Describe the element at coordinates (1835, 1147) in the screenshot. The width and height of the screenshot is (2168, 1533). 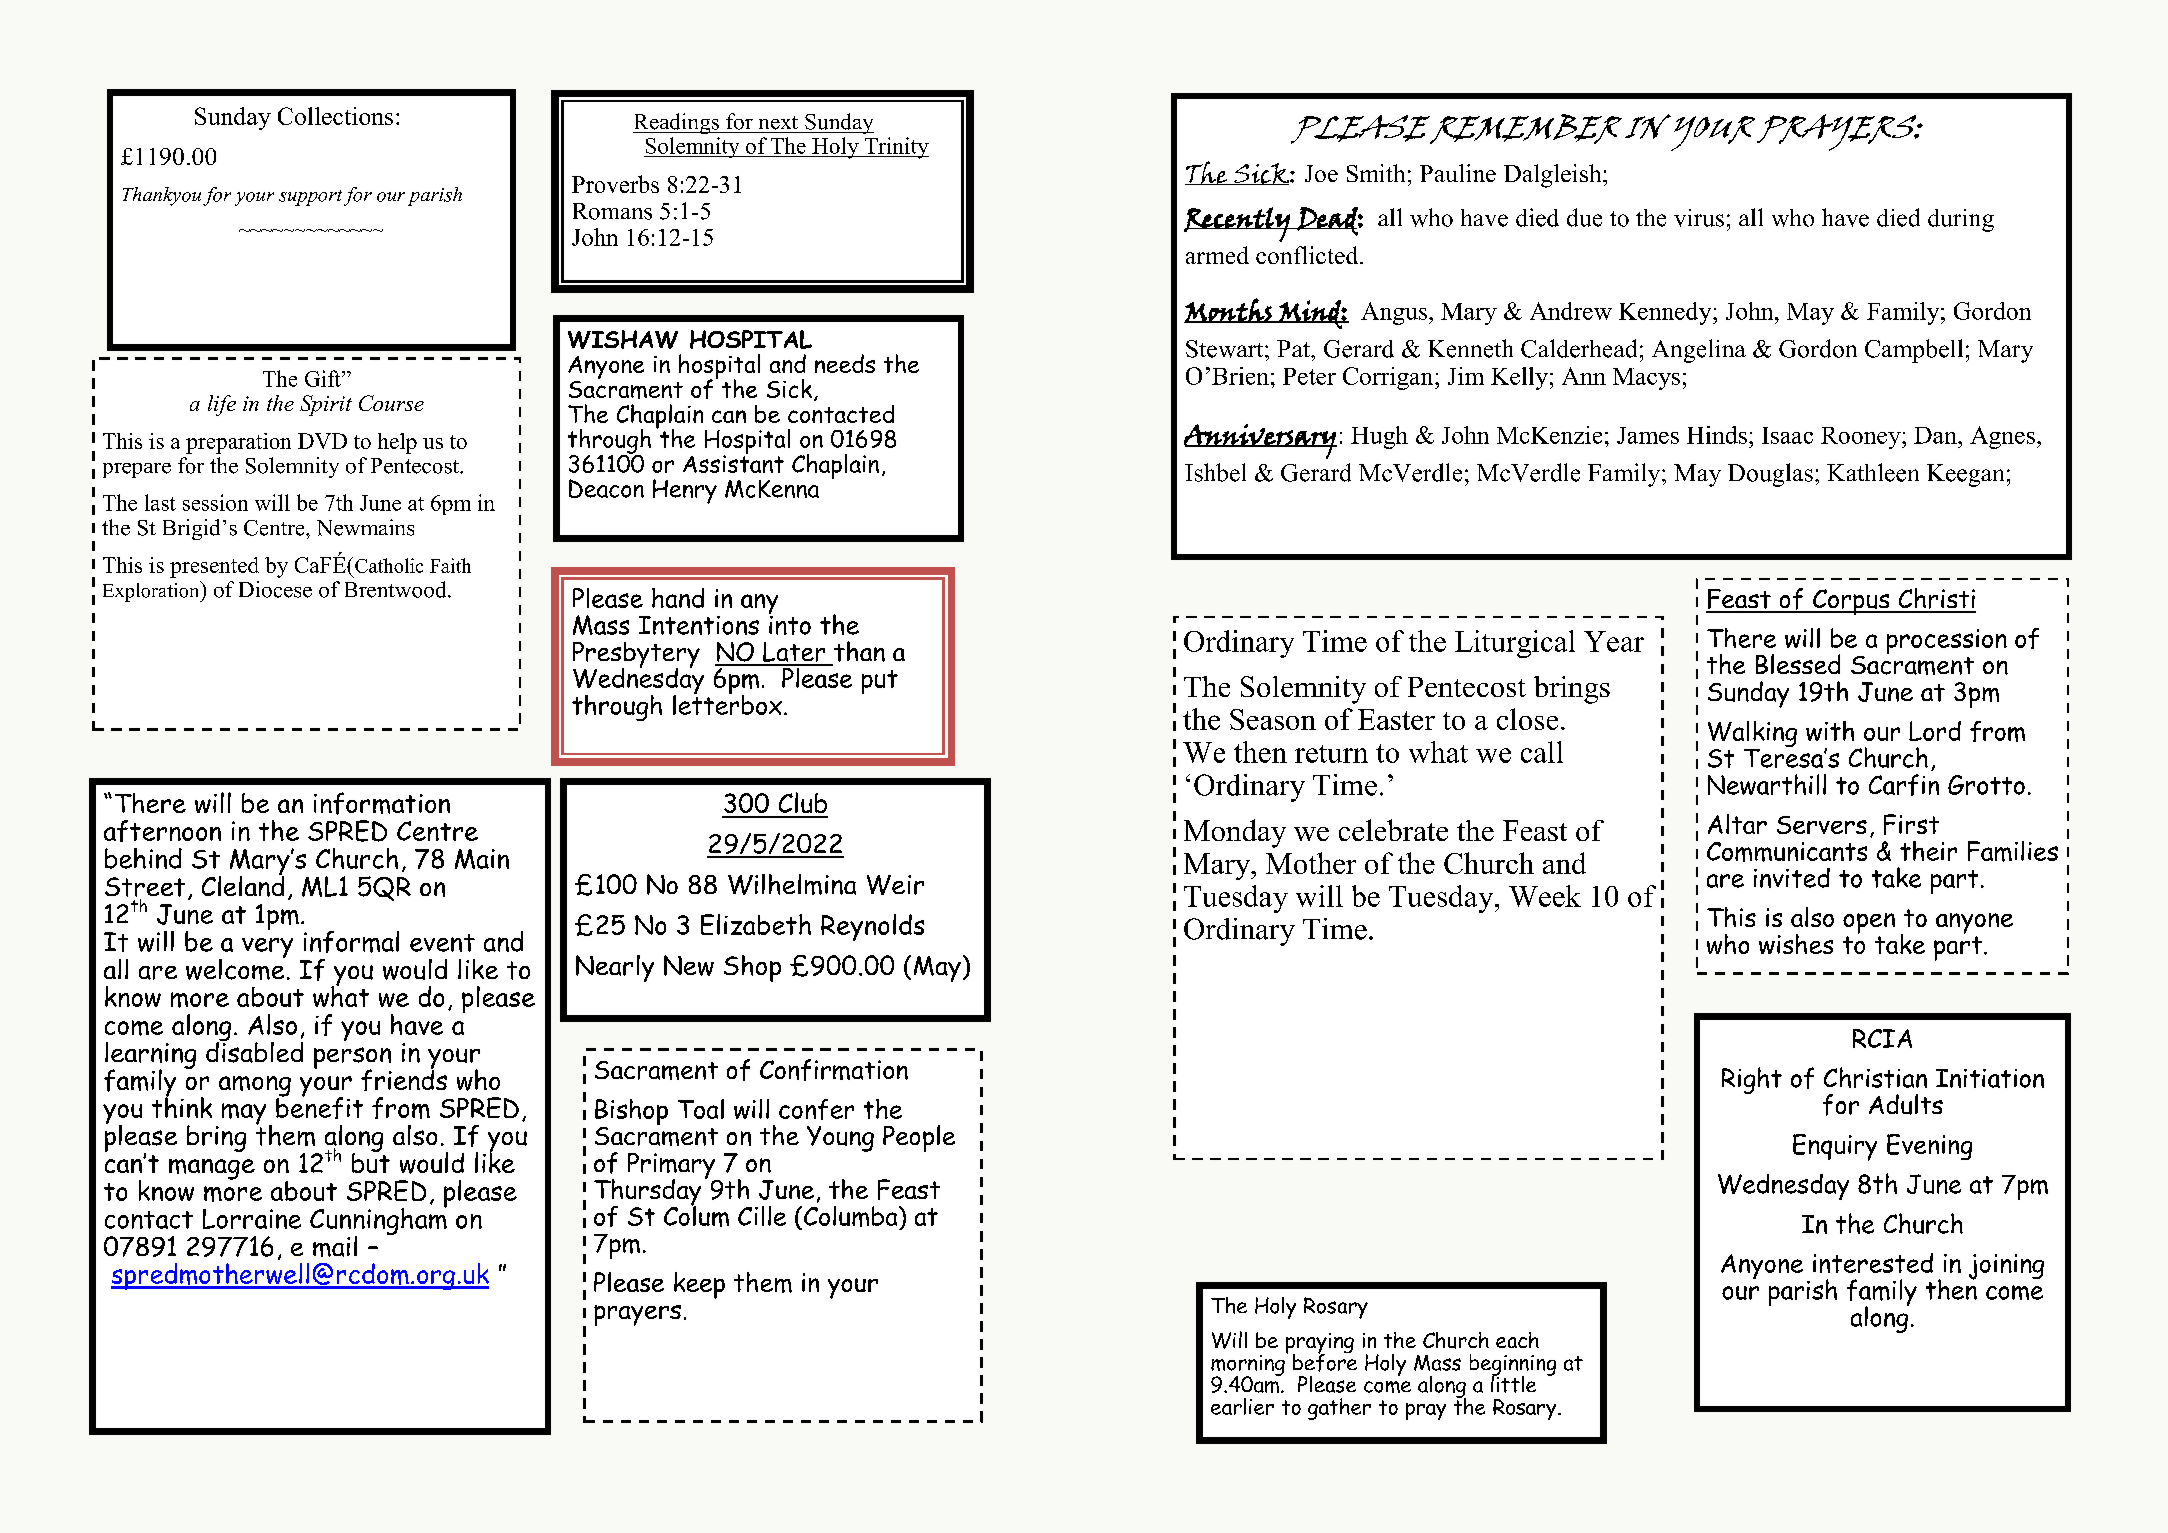
I see `Enquiry` at that location.
